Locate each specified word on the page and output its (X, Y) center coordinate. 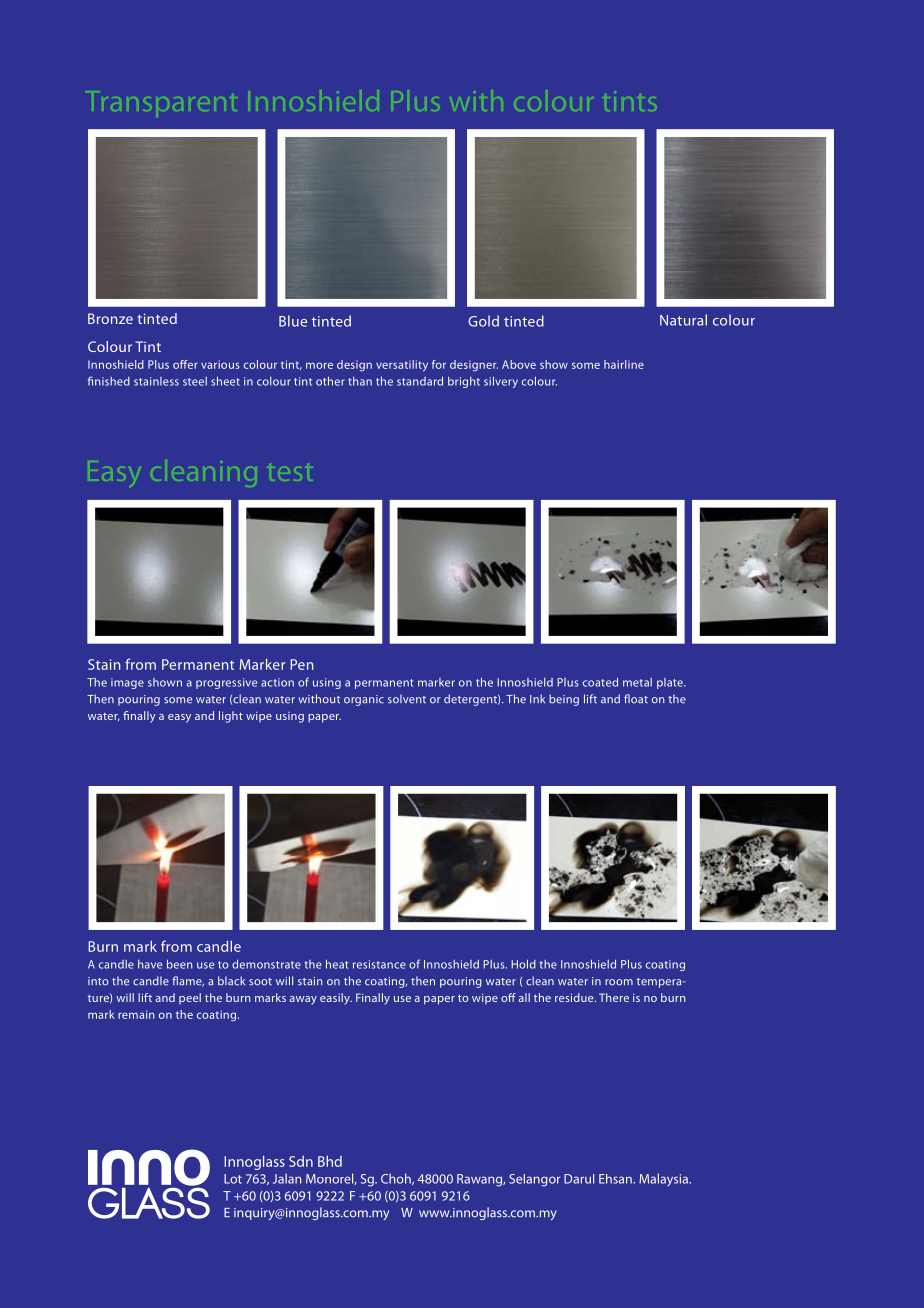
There (614, 997)
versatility (402, 366)
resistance (379, 964)
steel (195, 381)
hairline (624, 364)
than (360, 381)
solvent (407, 699)
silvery (501, 382)
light (231, 717)
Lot (233, 1179)
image (127, 683)
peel (190, 998)
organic (364, 700)
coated (600, 682)
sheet (225, 381)
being (564, 700)
